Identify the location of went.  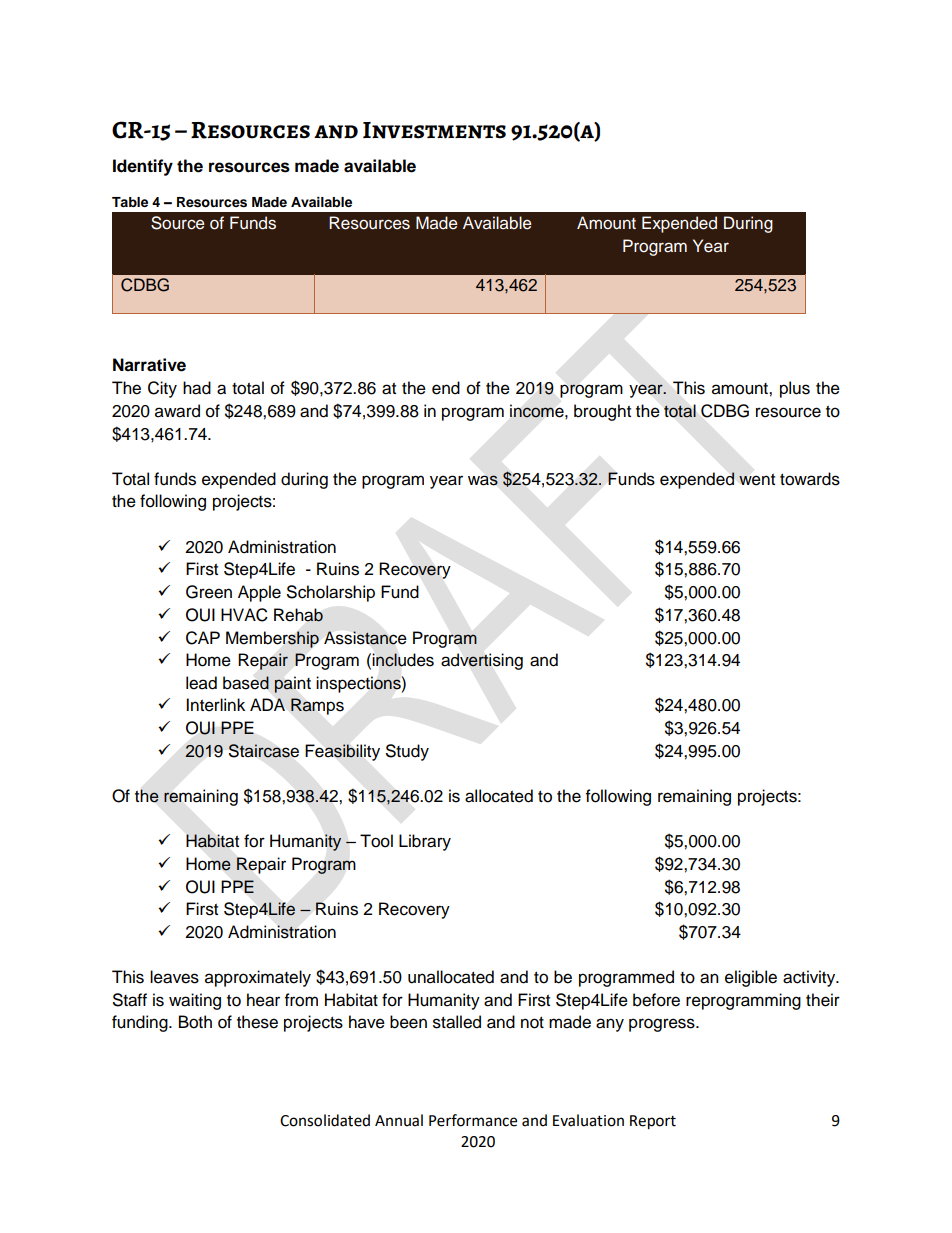
(757, 480).
